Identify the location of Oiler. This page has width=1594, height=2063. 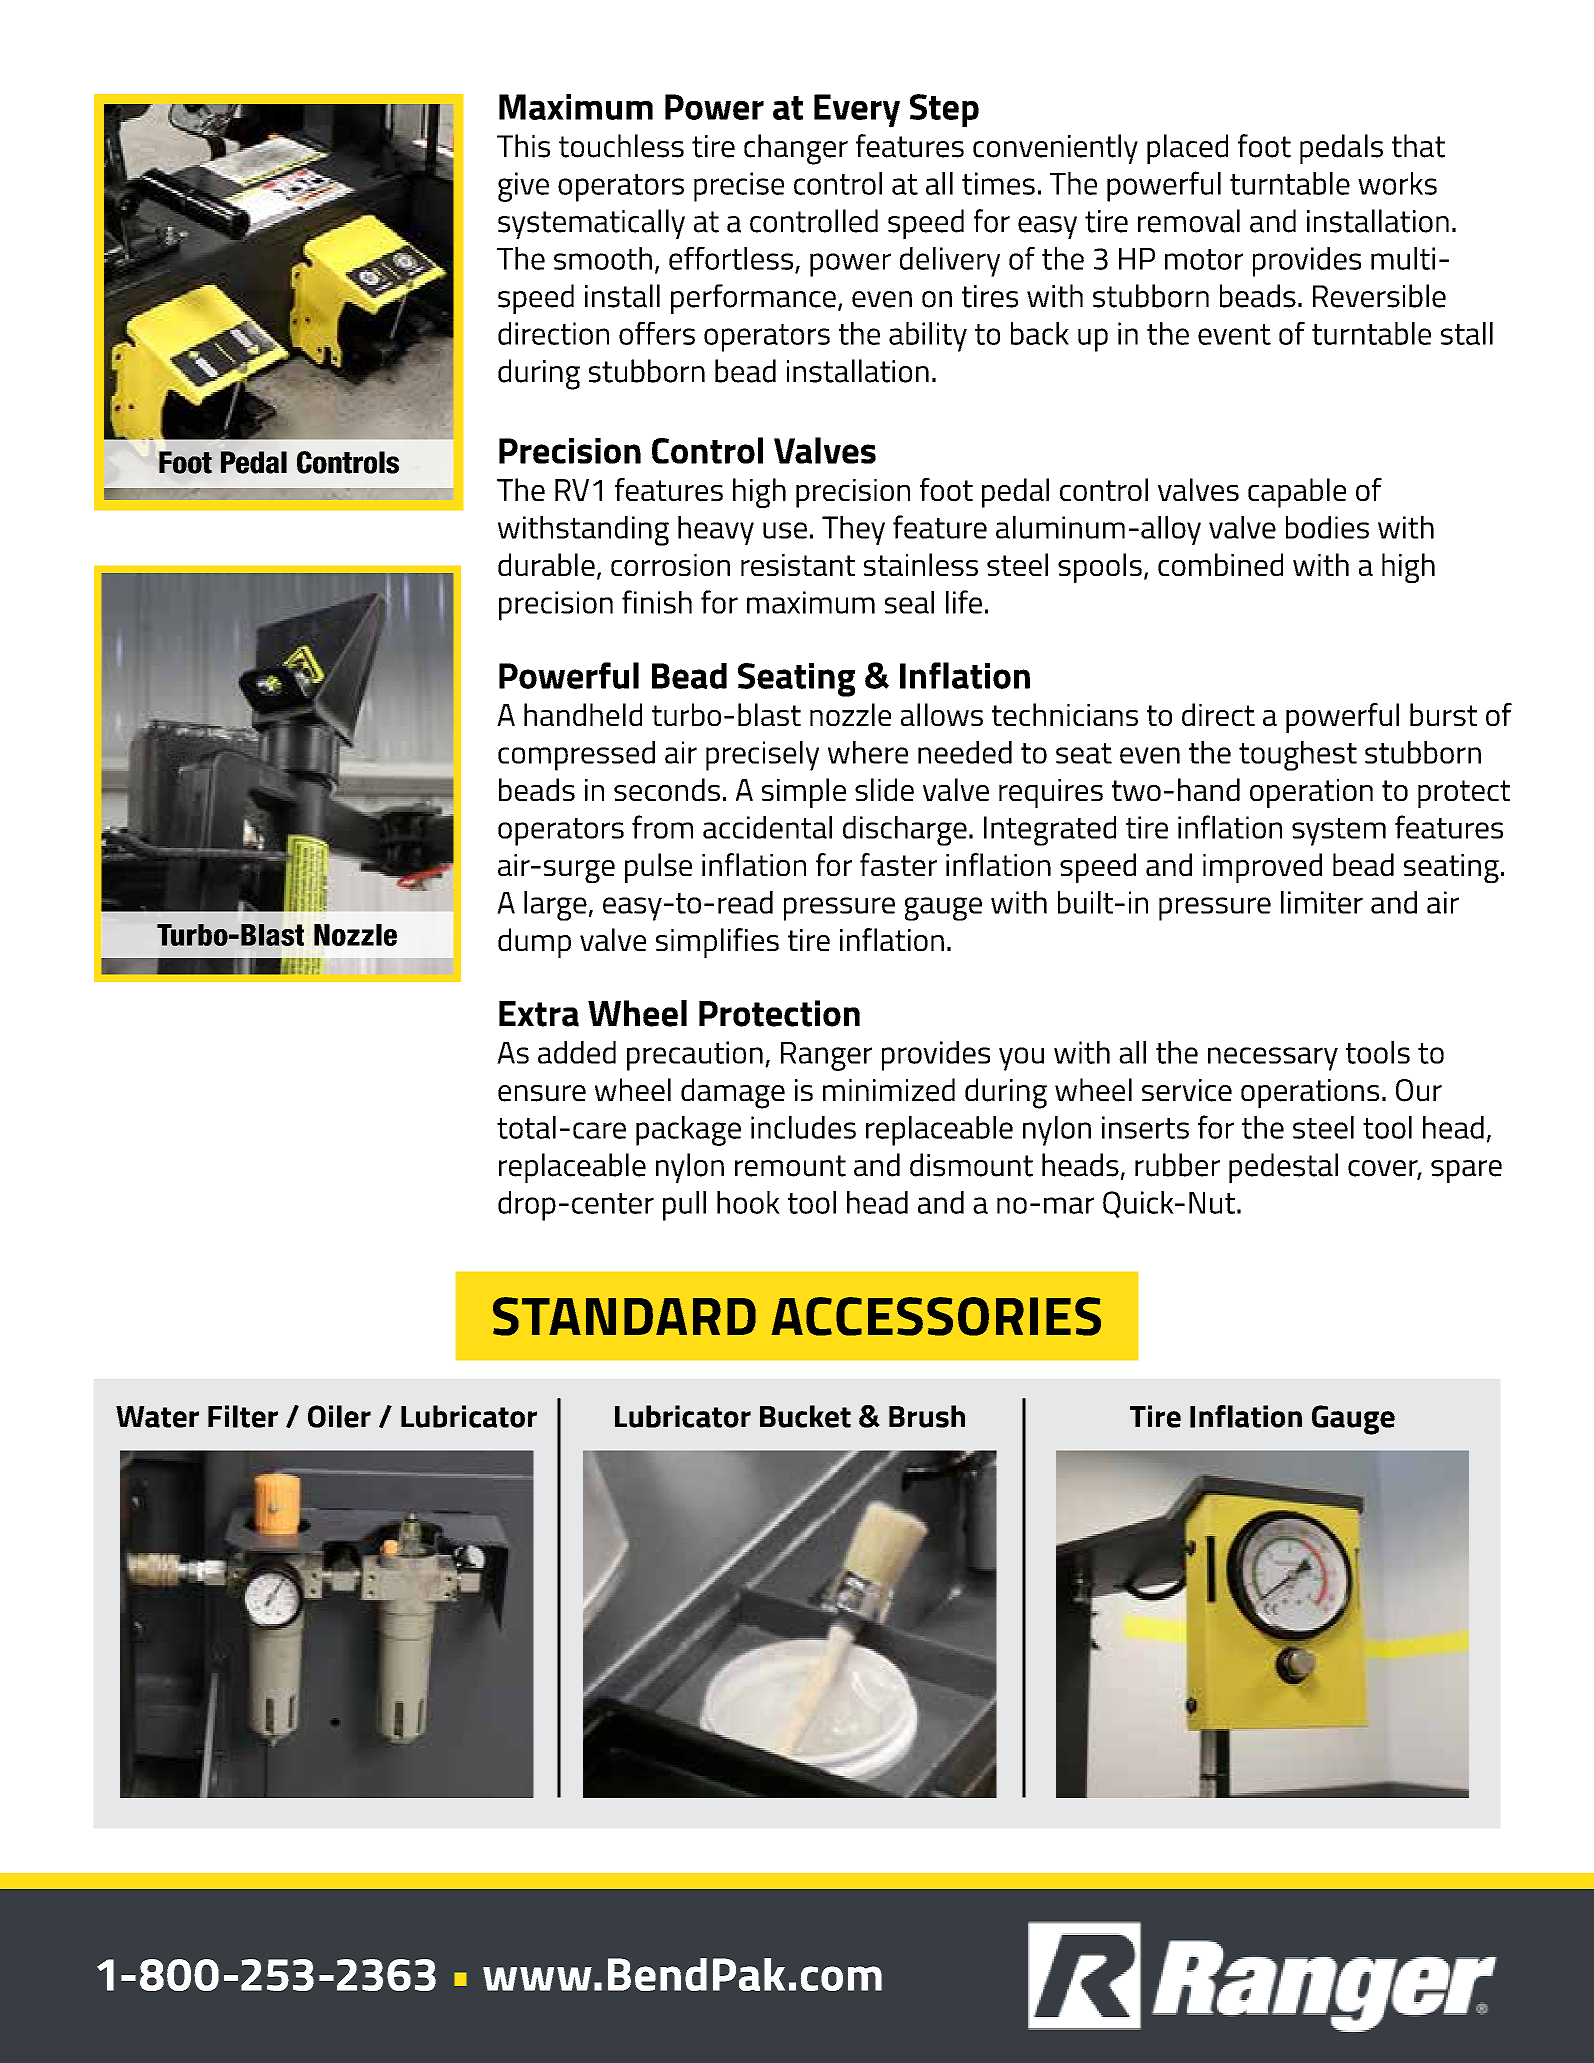
(339, 1416).
